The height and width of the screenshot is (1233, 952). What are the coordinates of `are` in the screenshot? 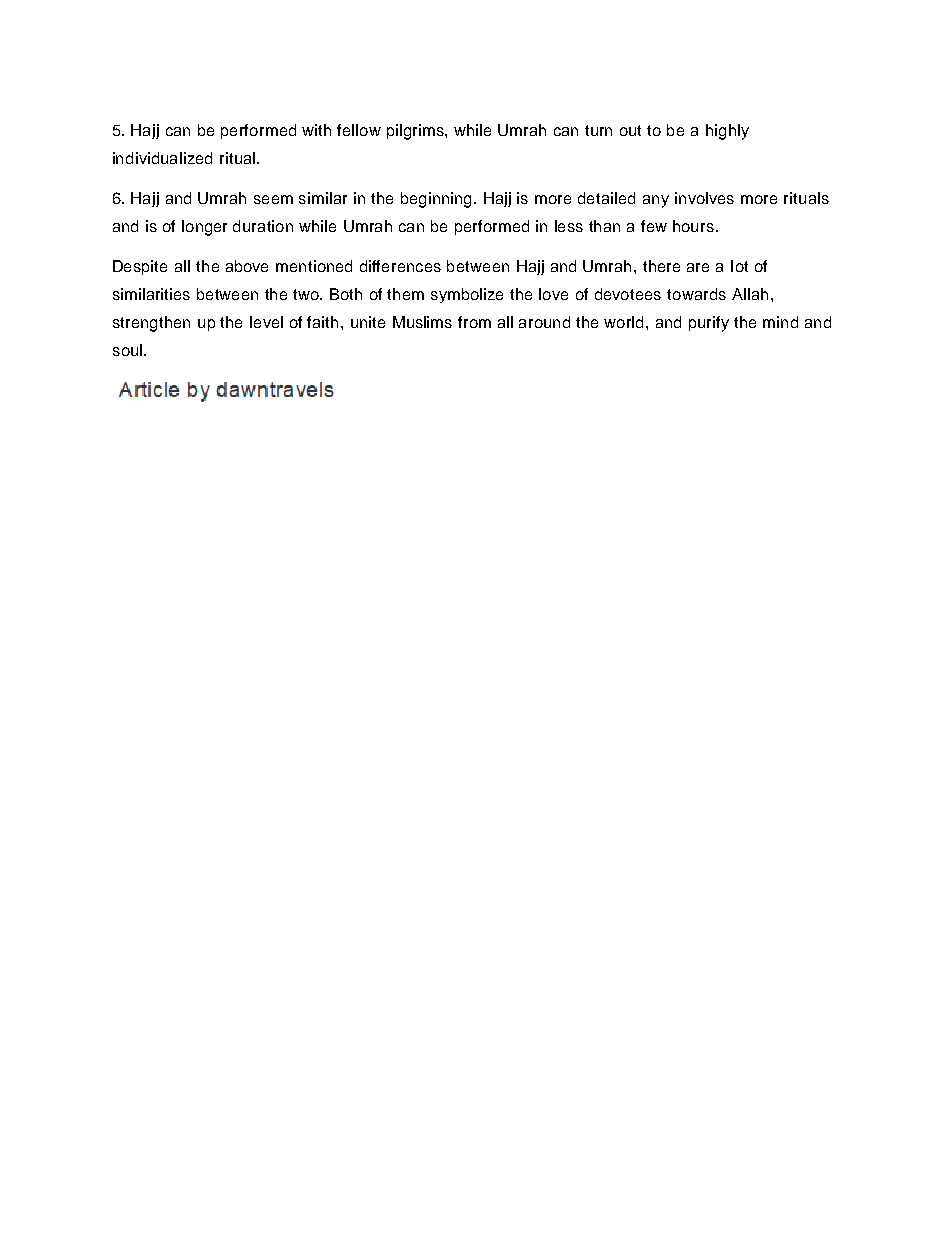 It's located at (698, 267).
